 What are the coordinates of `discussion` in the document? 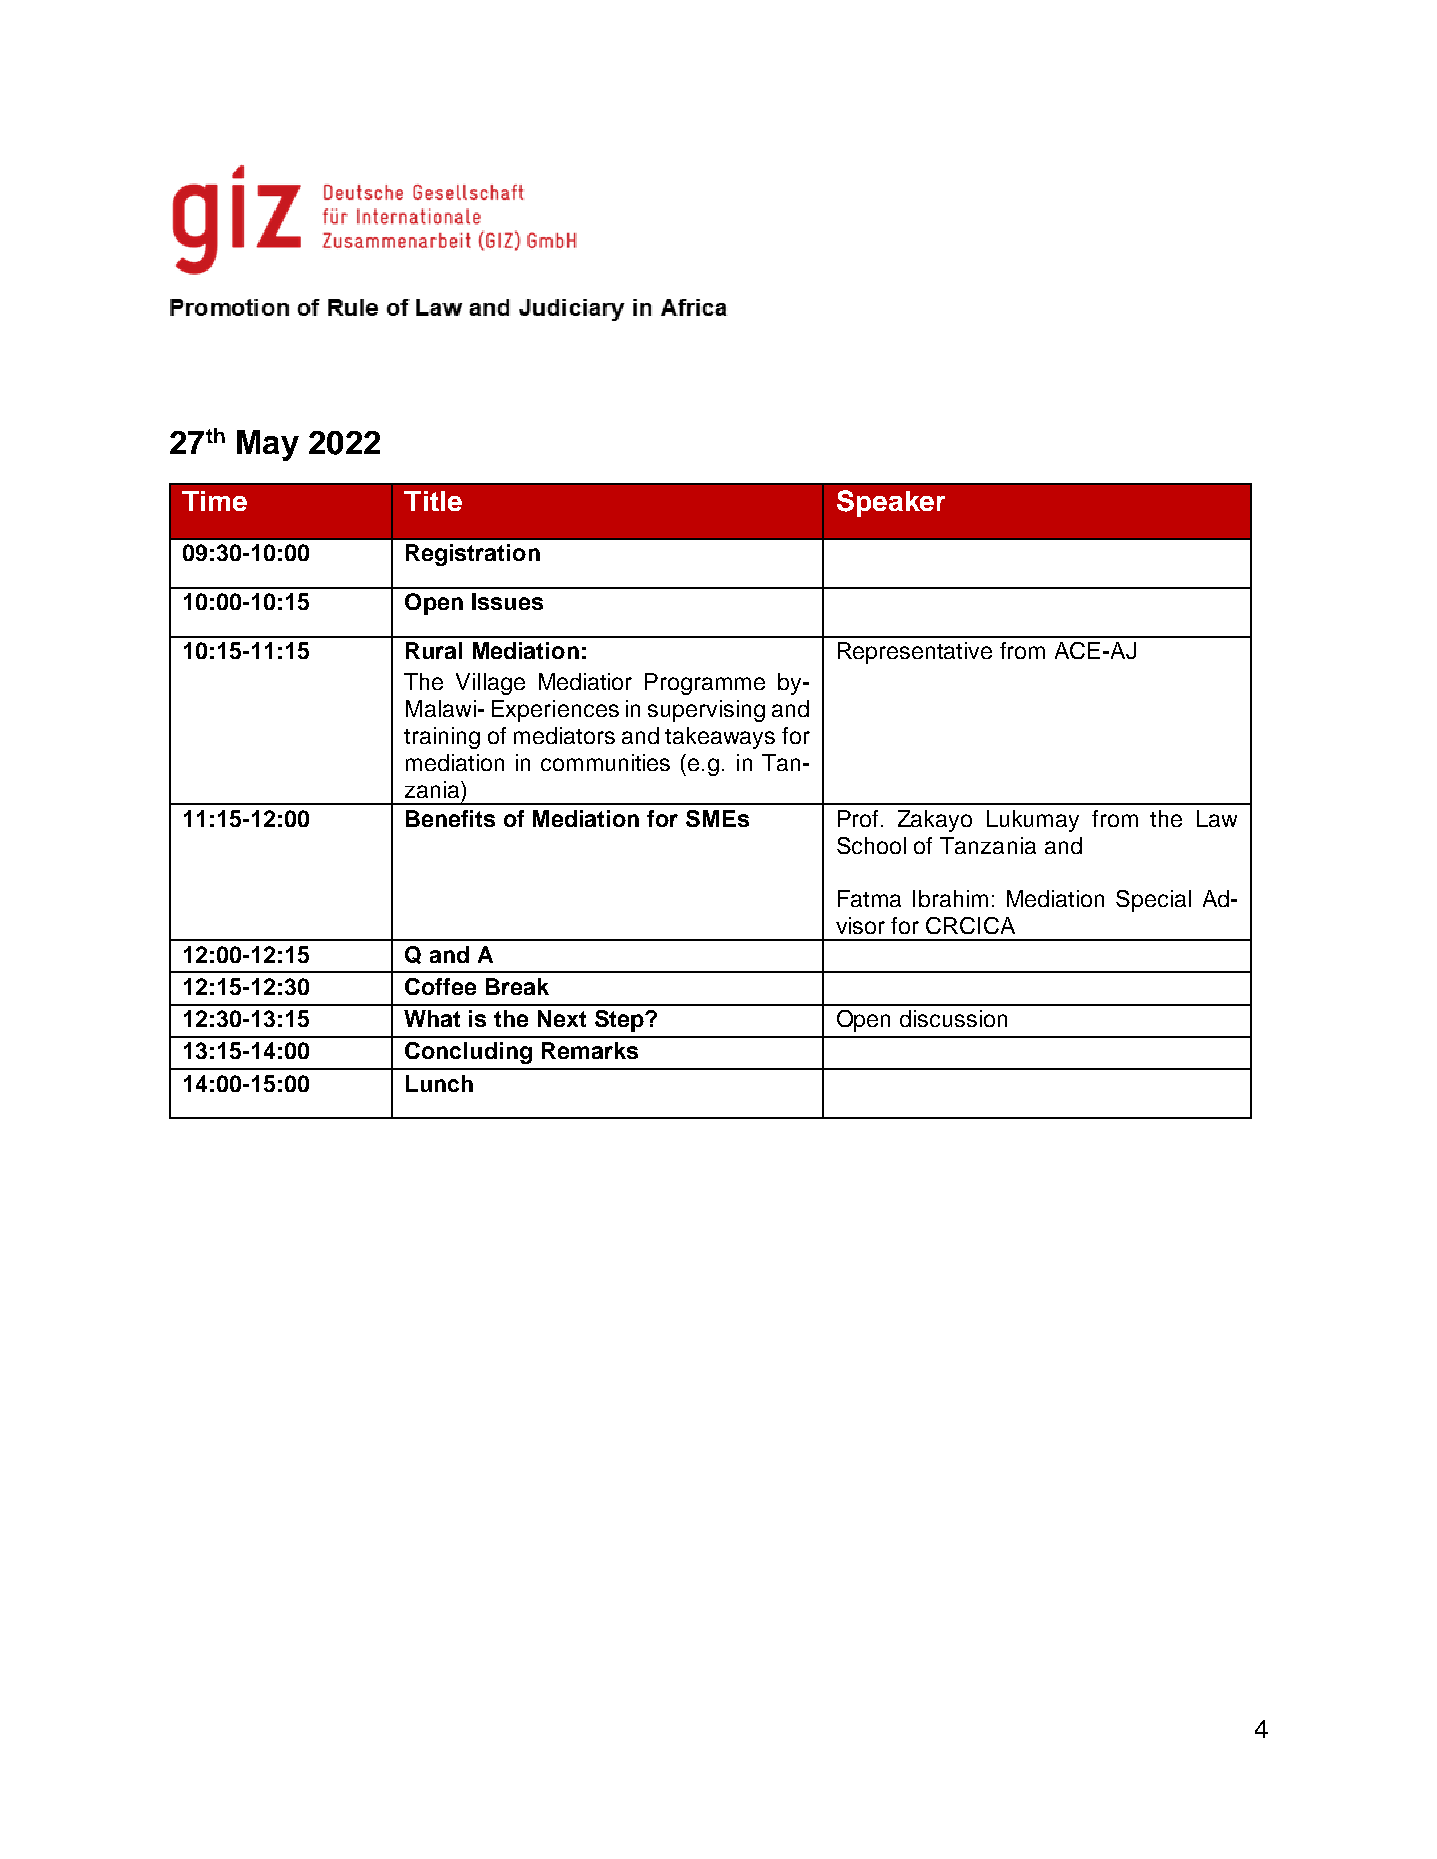 It's located at (953, 1018).
